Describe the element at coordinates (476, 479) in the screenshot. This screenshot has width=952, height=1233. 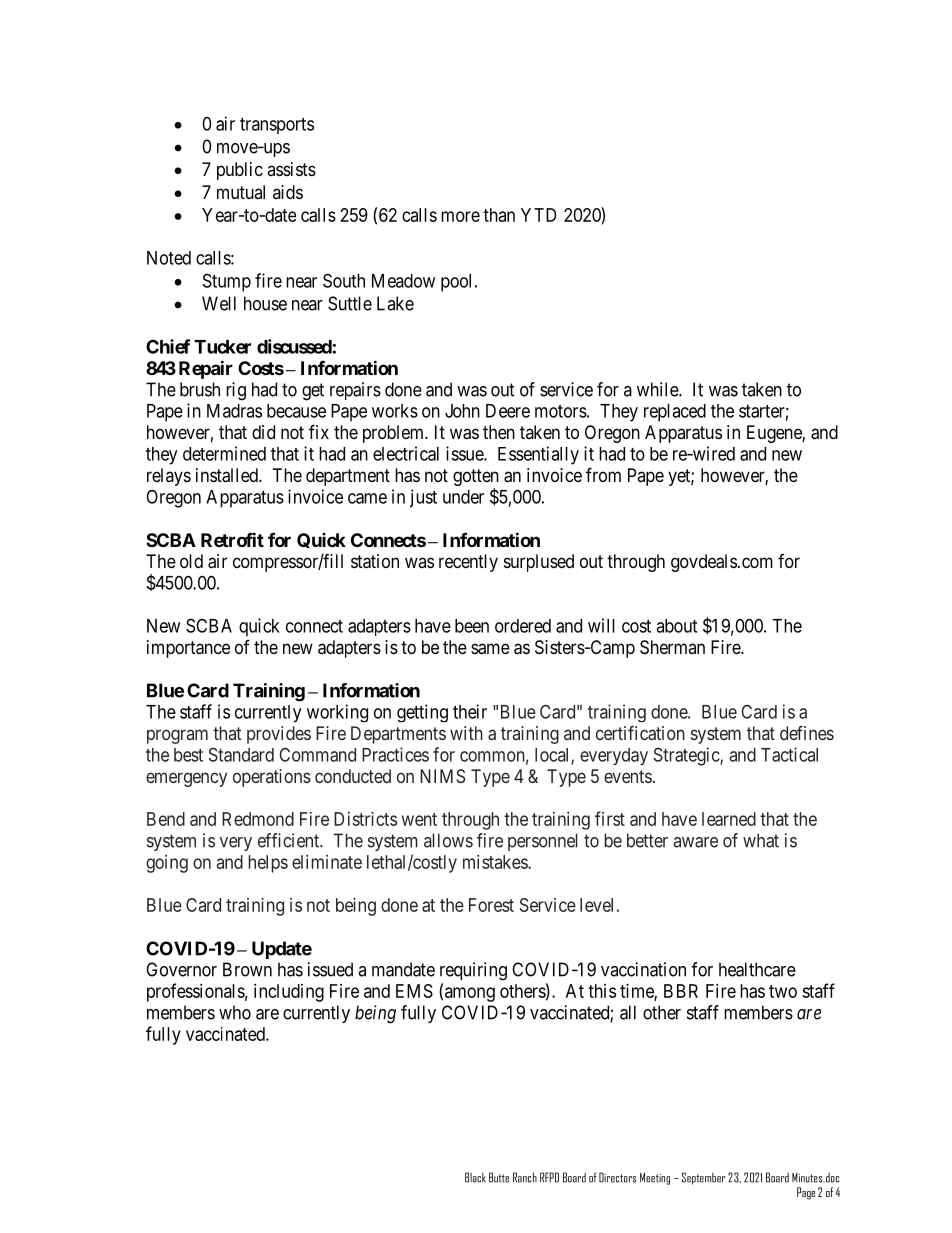
I see `gotten` at that location.
